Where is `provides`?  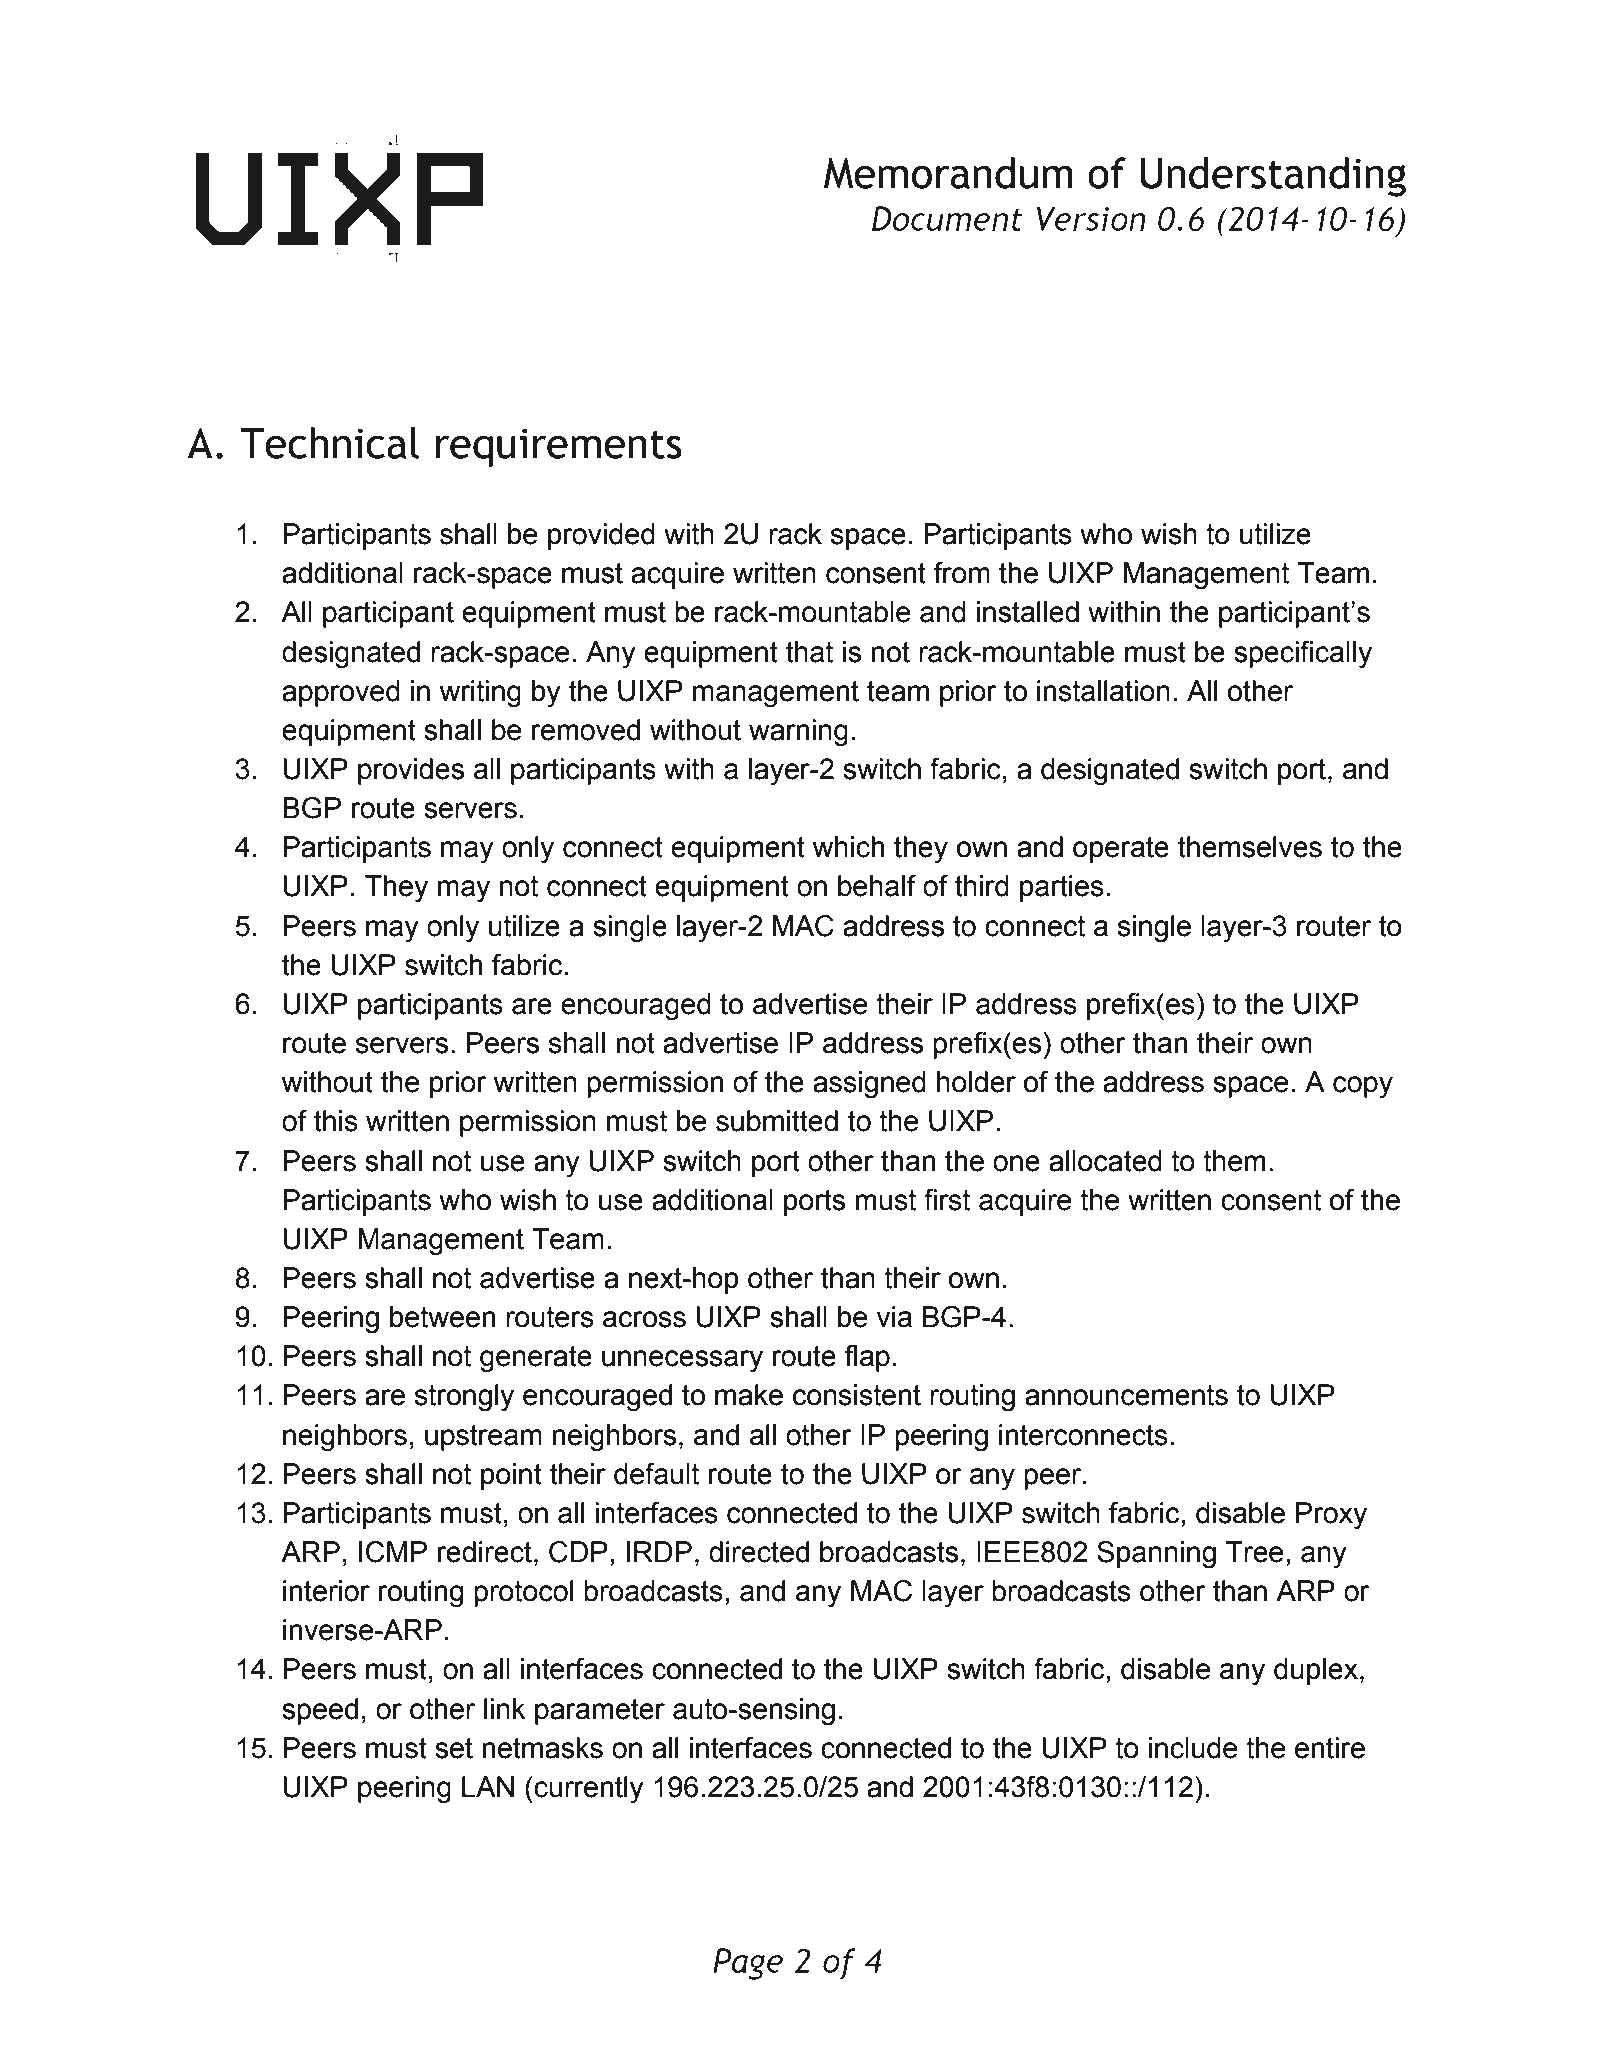
provides is located at coordinates (411, 771).
